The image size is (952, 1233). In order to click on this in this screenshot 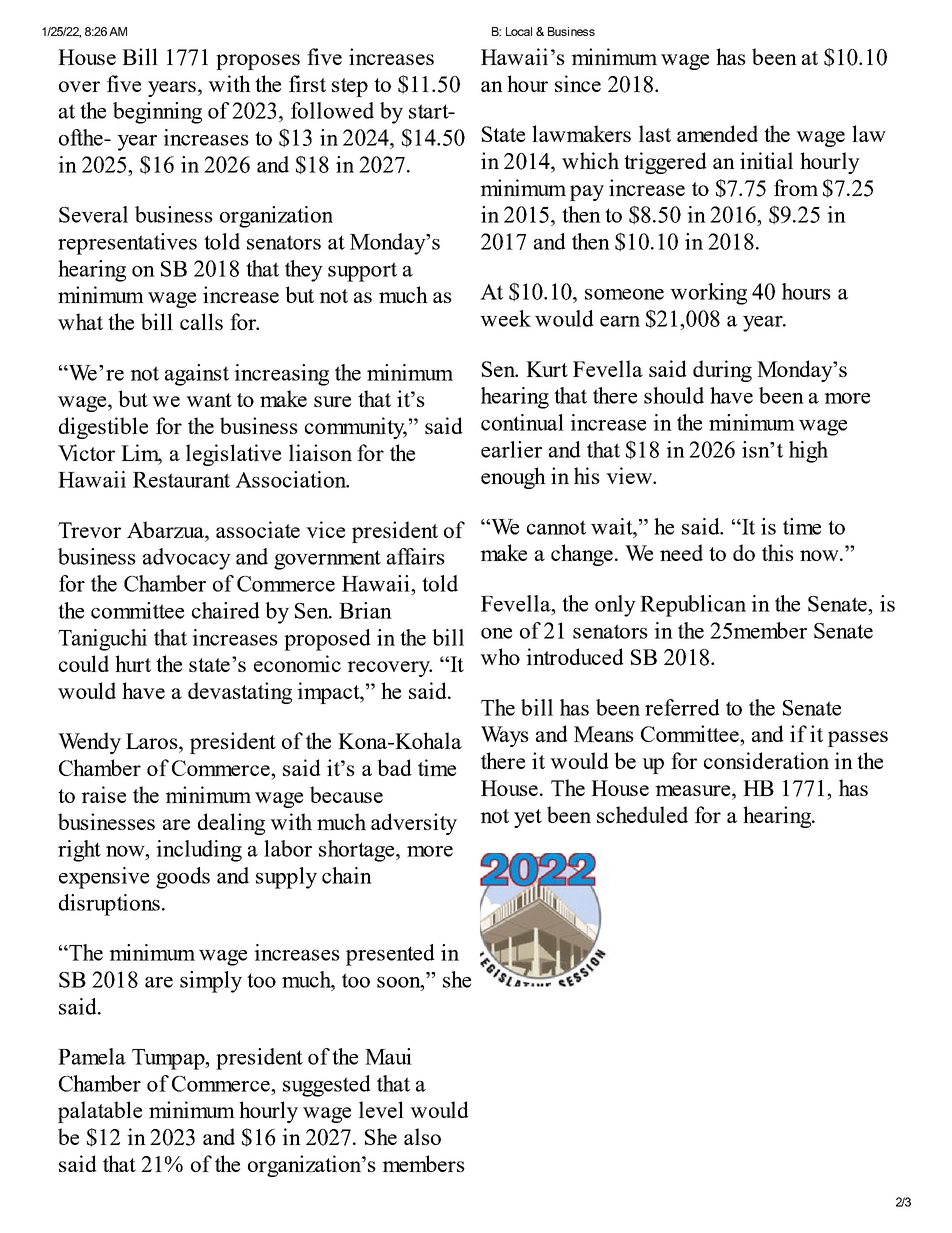, I will do `click(778, 552)`.
